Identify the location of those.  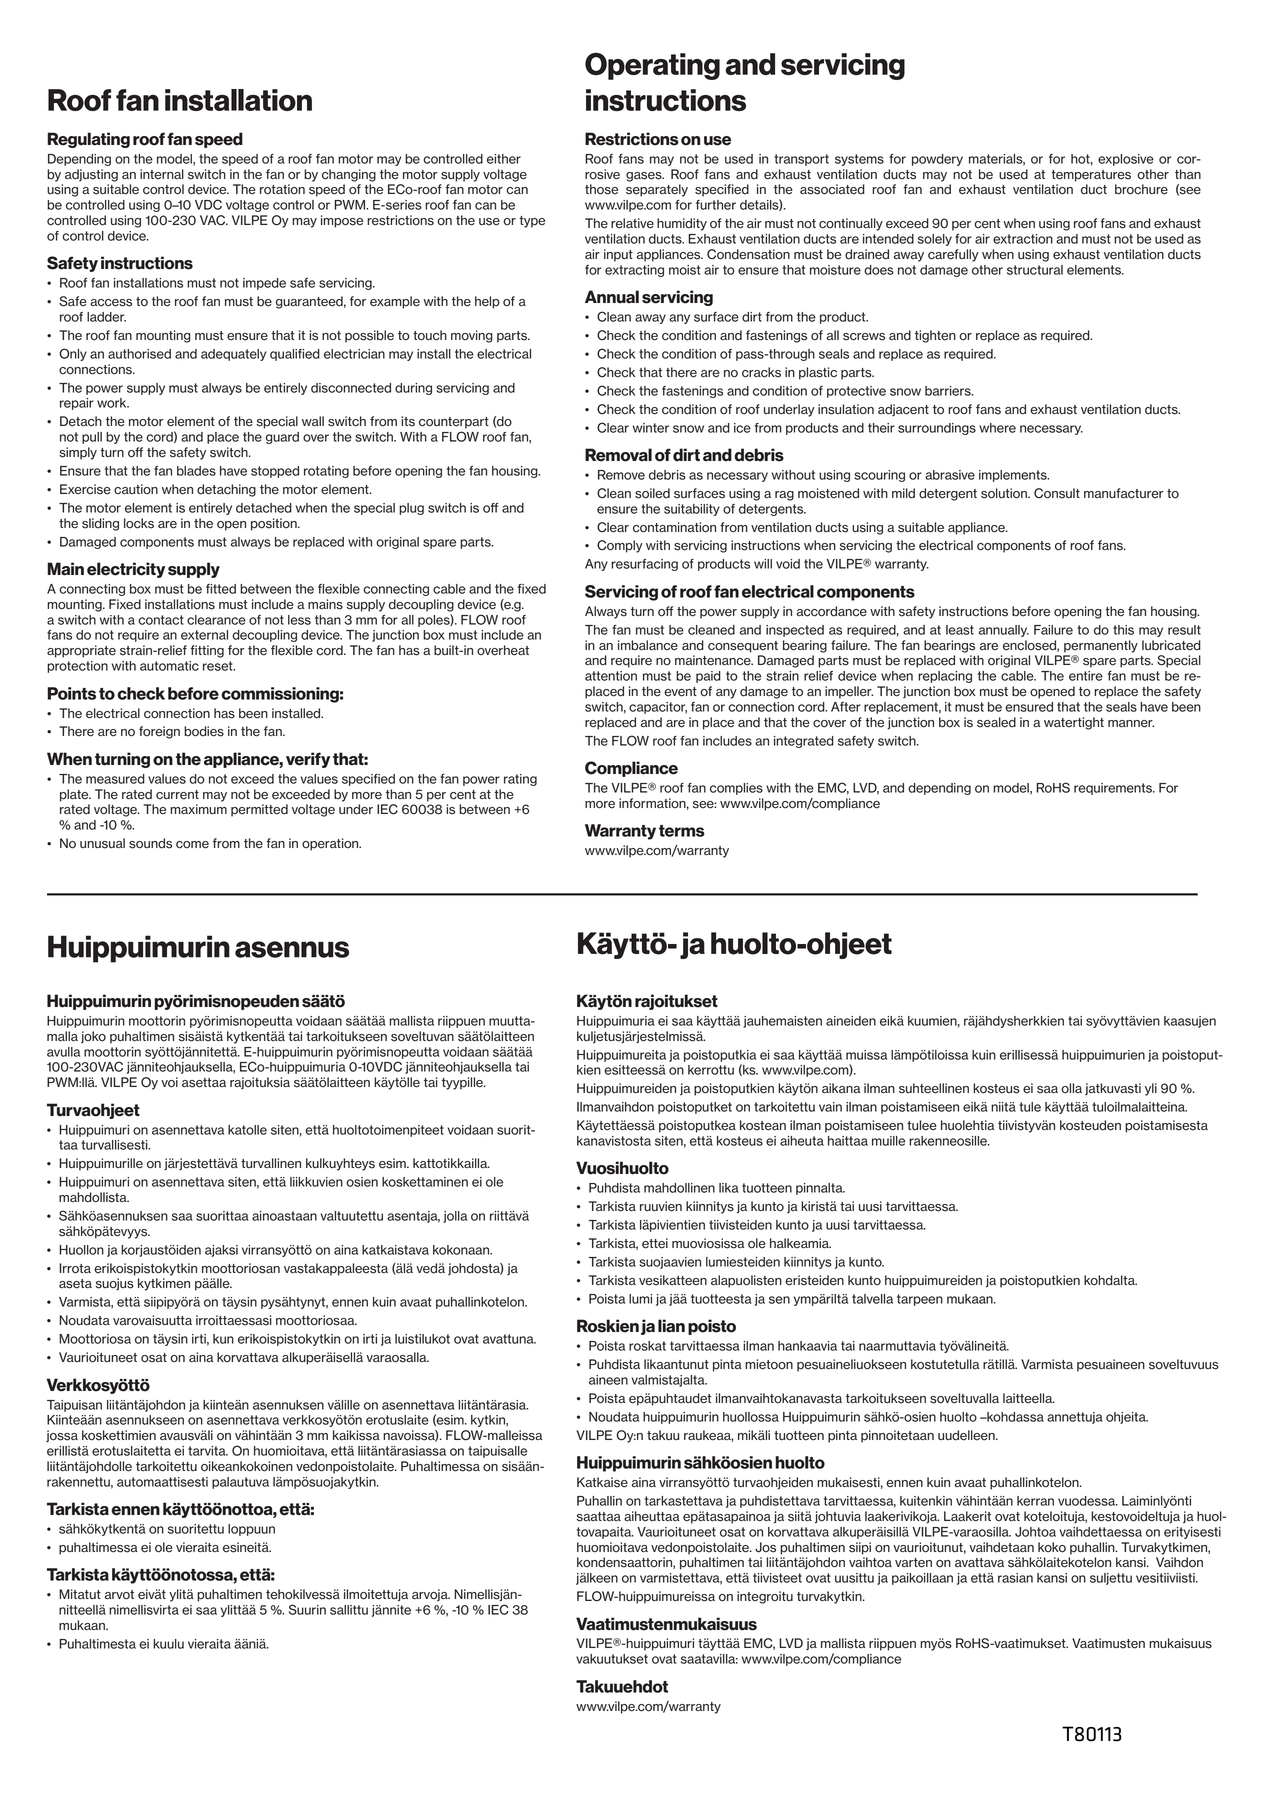
(601, 189).
